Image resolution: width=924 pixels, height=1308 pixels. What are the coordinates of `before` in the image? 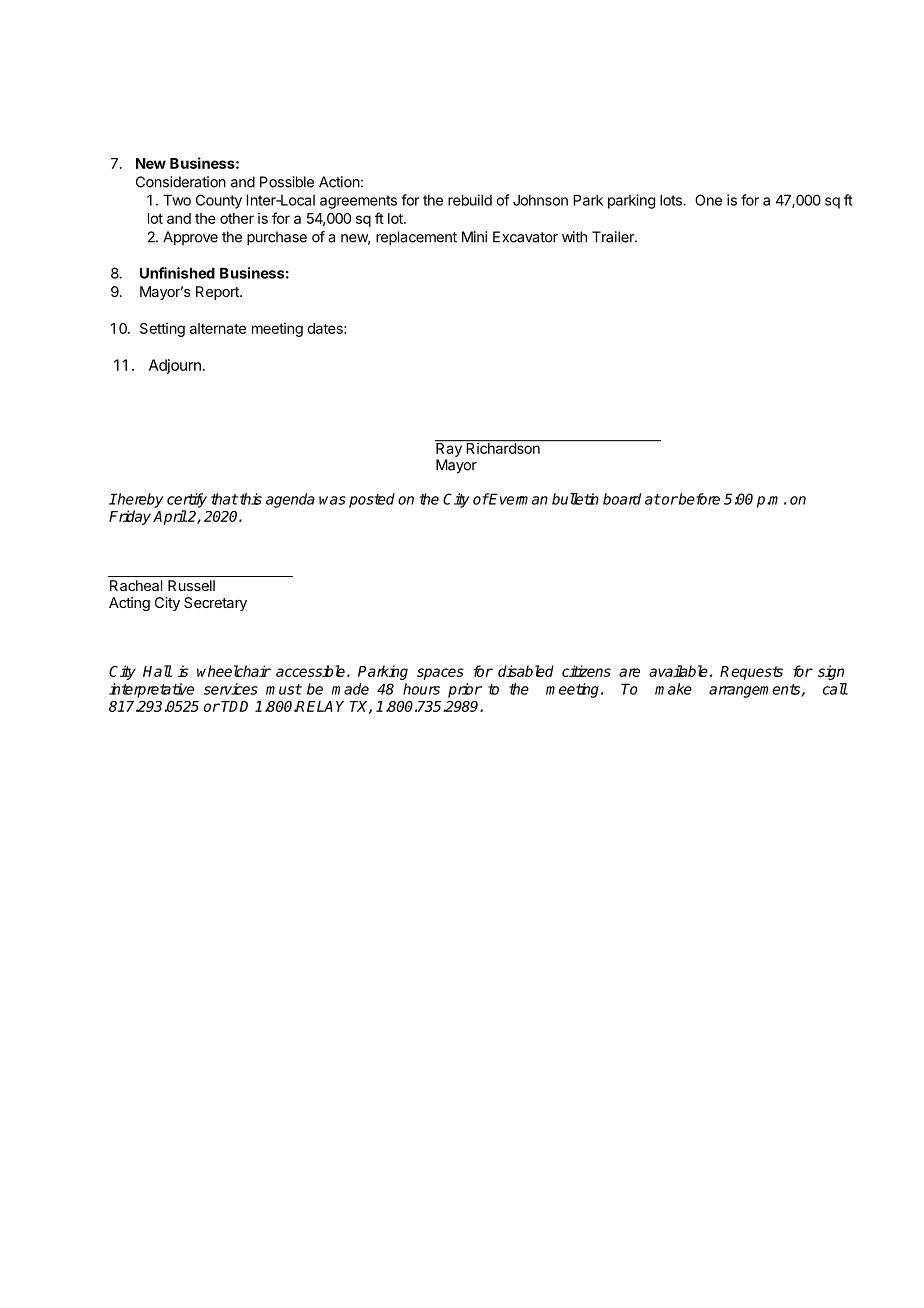 It's located at (698, 499).
